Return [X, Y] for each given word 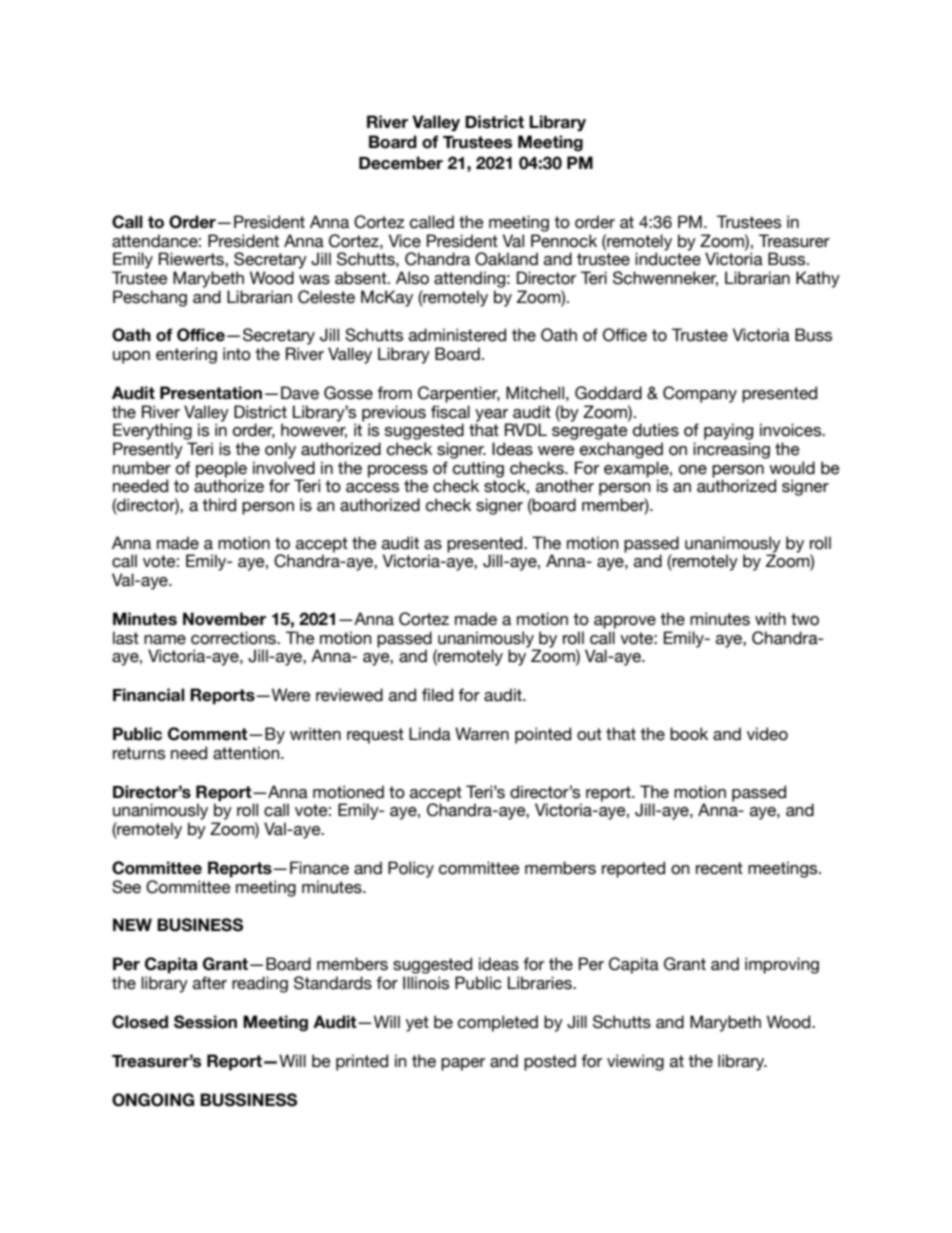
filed [437, 695]
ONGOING [153, 1100]
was [314, 280]
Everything [152, 431]
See [126, 887]
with [770, 618]
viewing [635, 1062]
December [401, 163]
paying [728, 431]
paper [463, 1064]
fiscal [450, 412]
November [224, 619]
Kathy [818, 279]
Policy [411, 869]
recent [719, 868]
